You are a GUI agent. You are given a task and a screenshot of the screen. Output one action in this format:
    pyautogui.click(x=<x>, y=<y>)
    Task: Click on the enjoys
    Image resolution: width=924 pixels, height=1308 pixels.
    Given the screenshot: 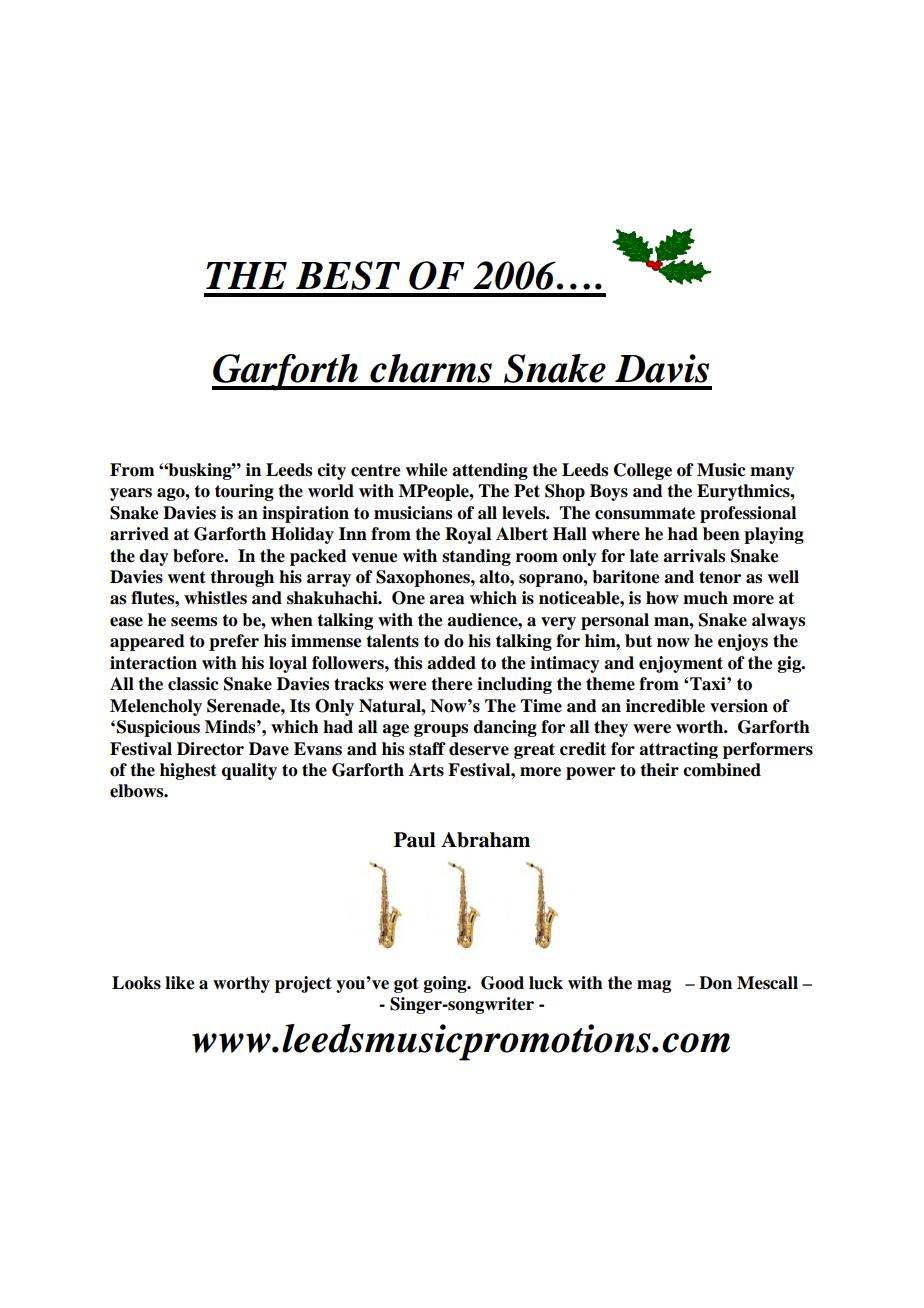 What is the action you would take?
    pyautogui.click(x=743, y=642)
